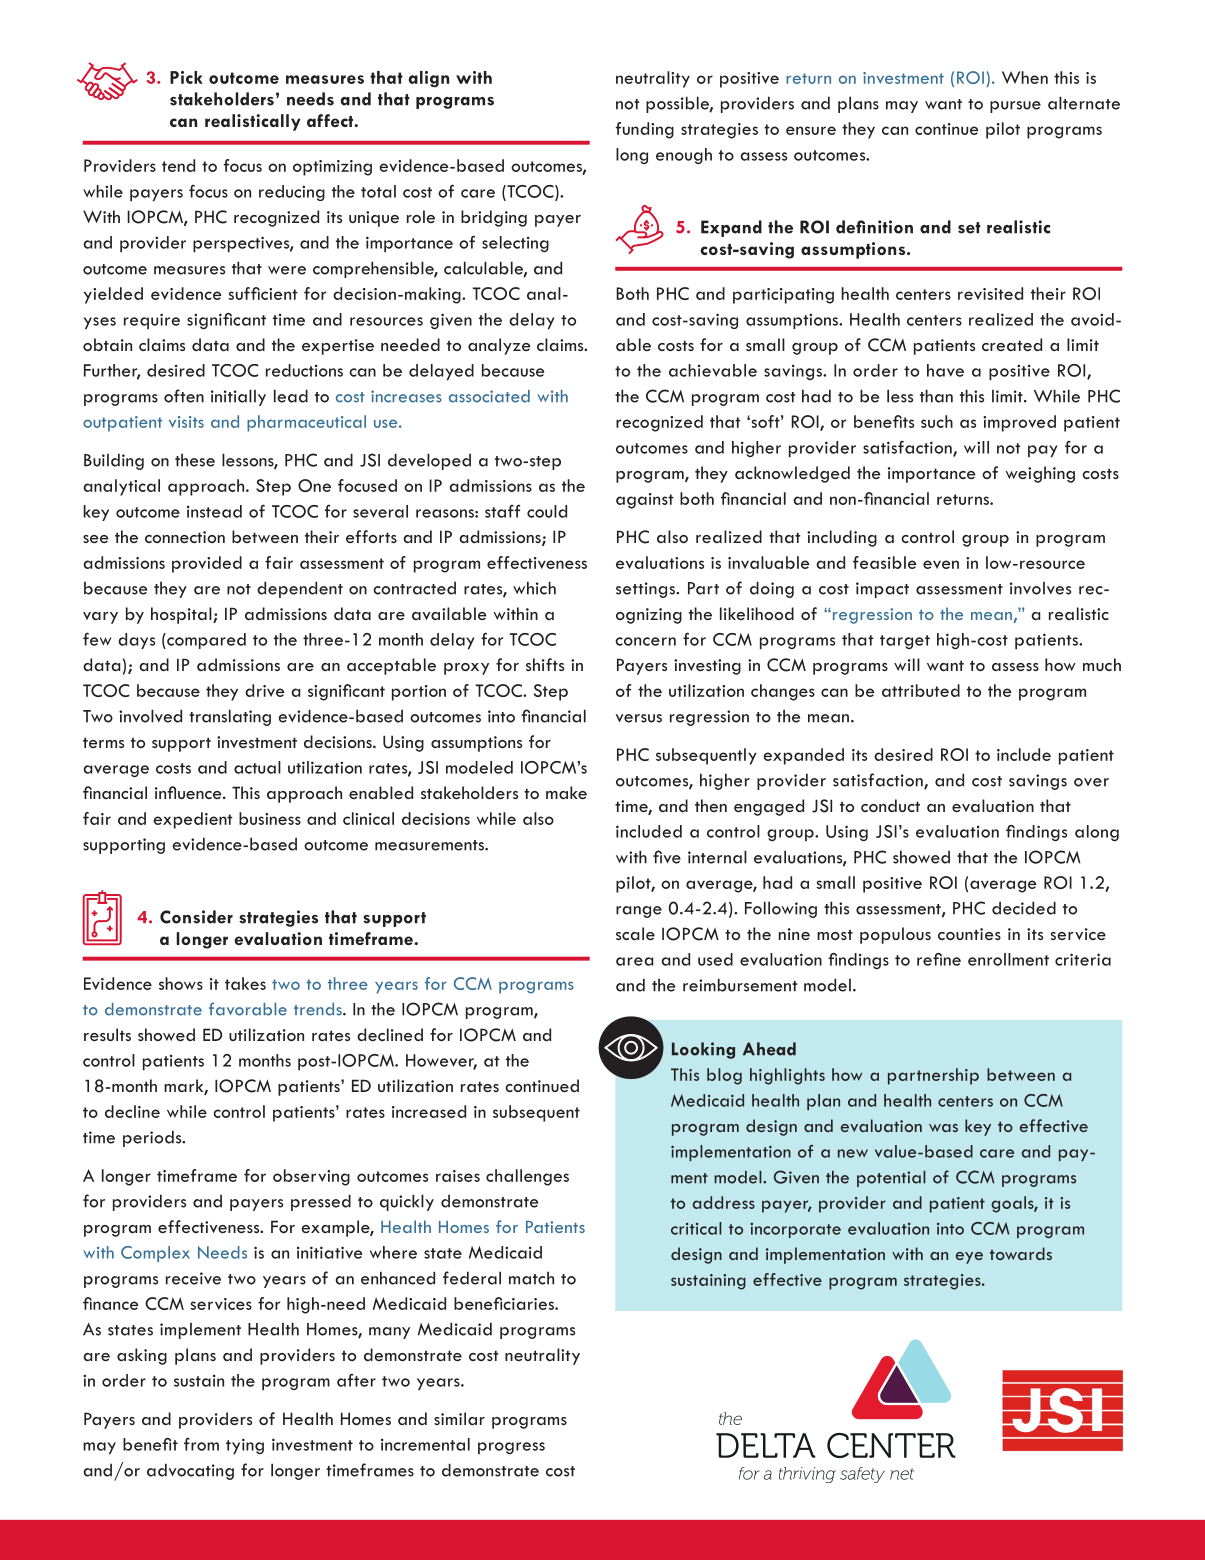  What do you see at coordinates (511, 1448) in the page?
I see `progress` at bounding box center [511, 1448].
